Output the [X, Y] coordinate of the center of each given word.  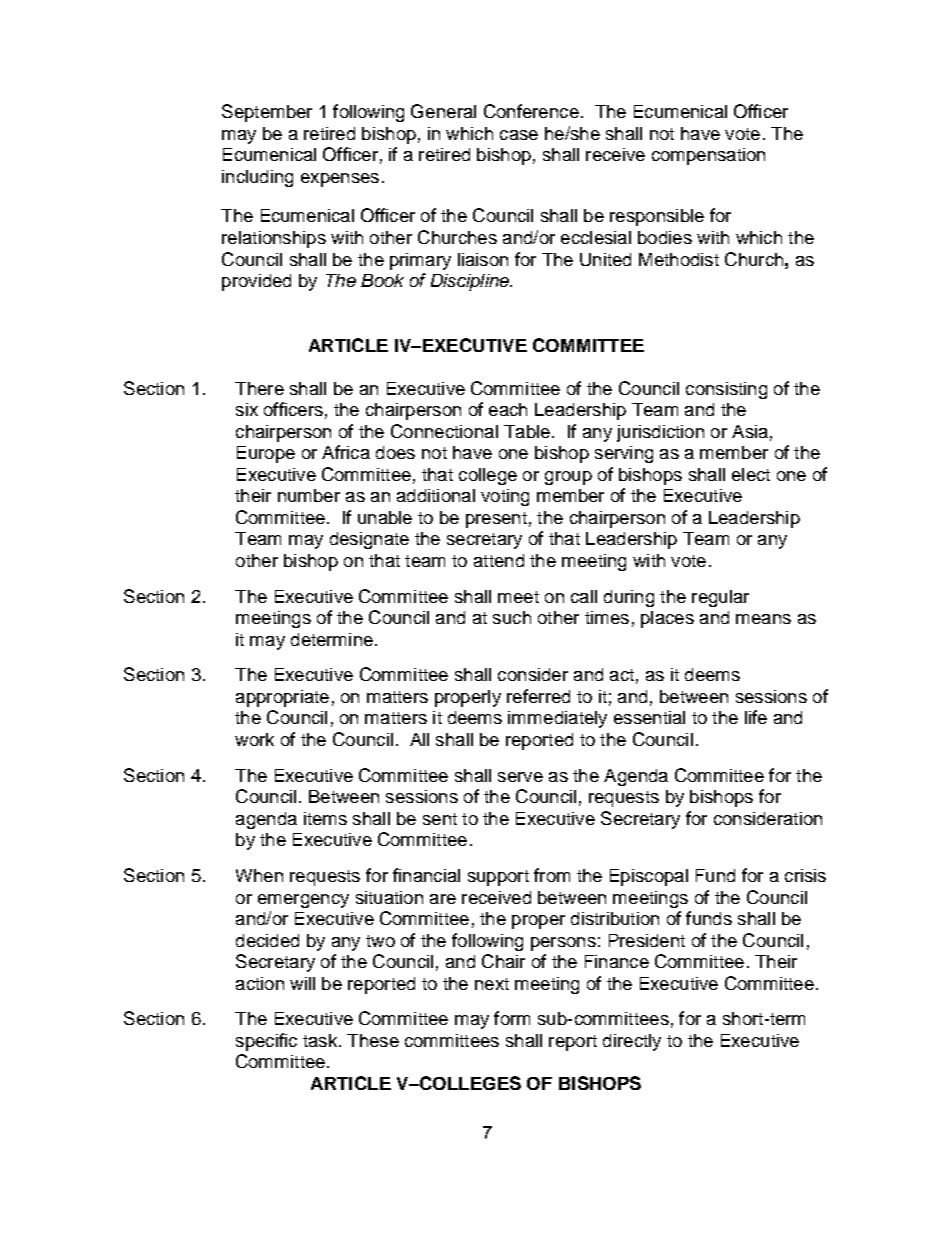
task [320, 1040]
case [519, 135]
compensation [708, 156]
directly [632, 1042]
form [512, 1018]
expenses [340, 180]
